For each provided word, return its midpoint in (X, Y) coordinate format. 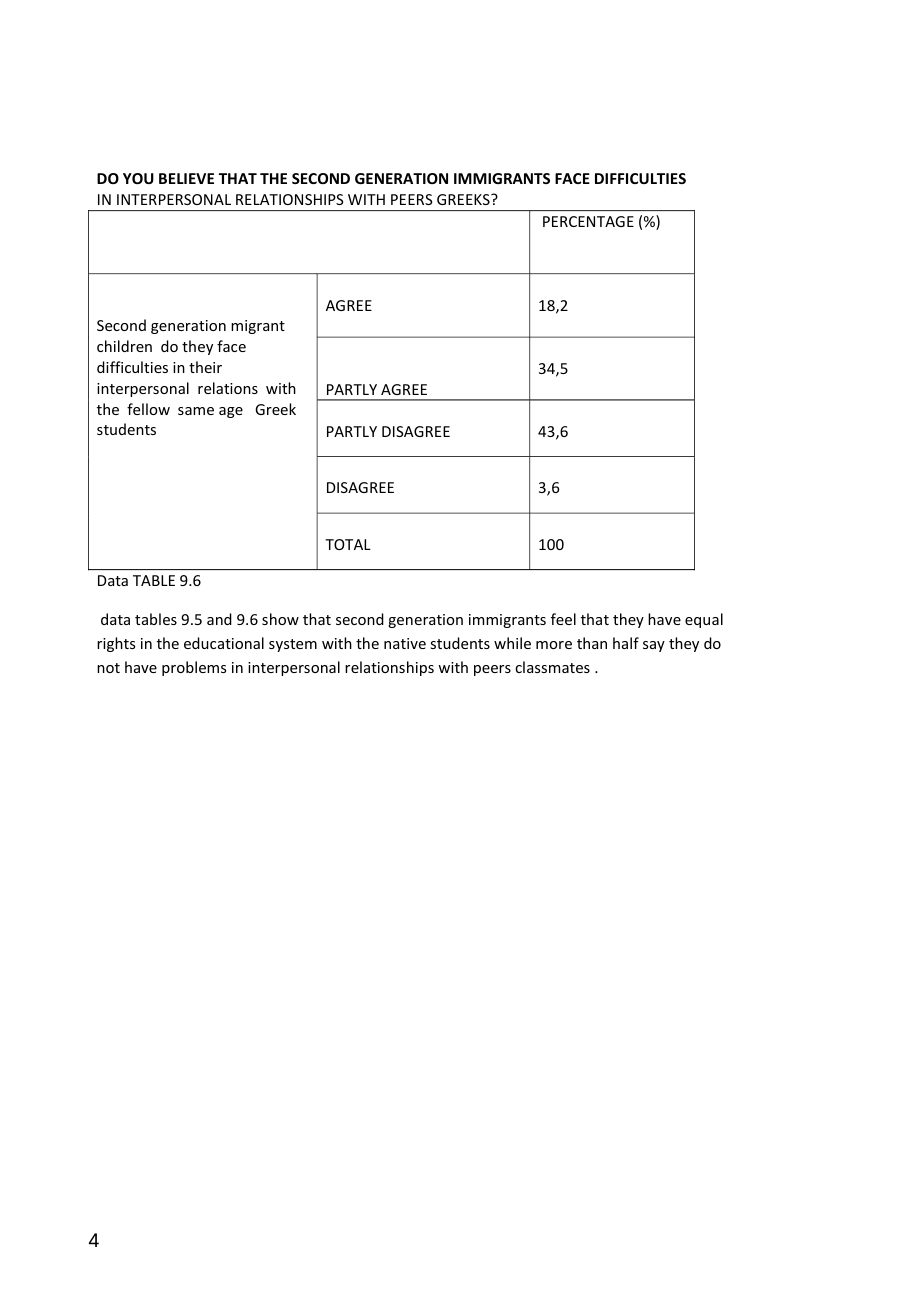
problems (194, 668)
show (280, 619)
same (196, 411)
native (405, 643)
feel (563, 619)
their (205, 367)
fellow (148, 409)
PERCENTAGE (588, 221)
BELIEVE (186, 178)
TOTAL (348, 544)
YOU (138, 178)
